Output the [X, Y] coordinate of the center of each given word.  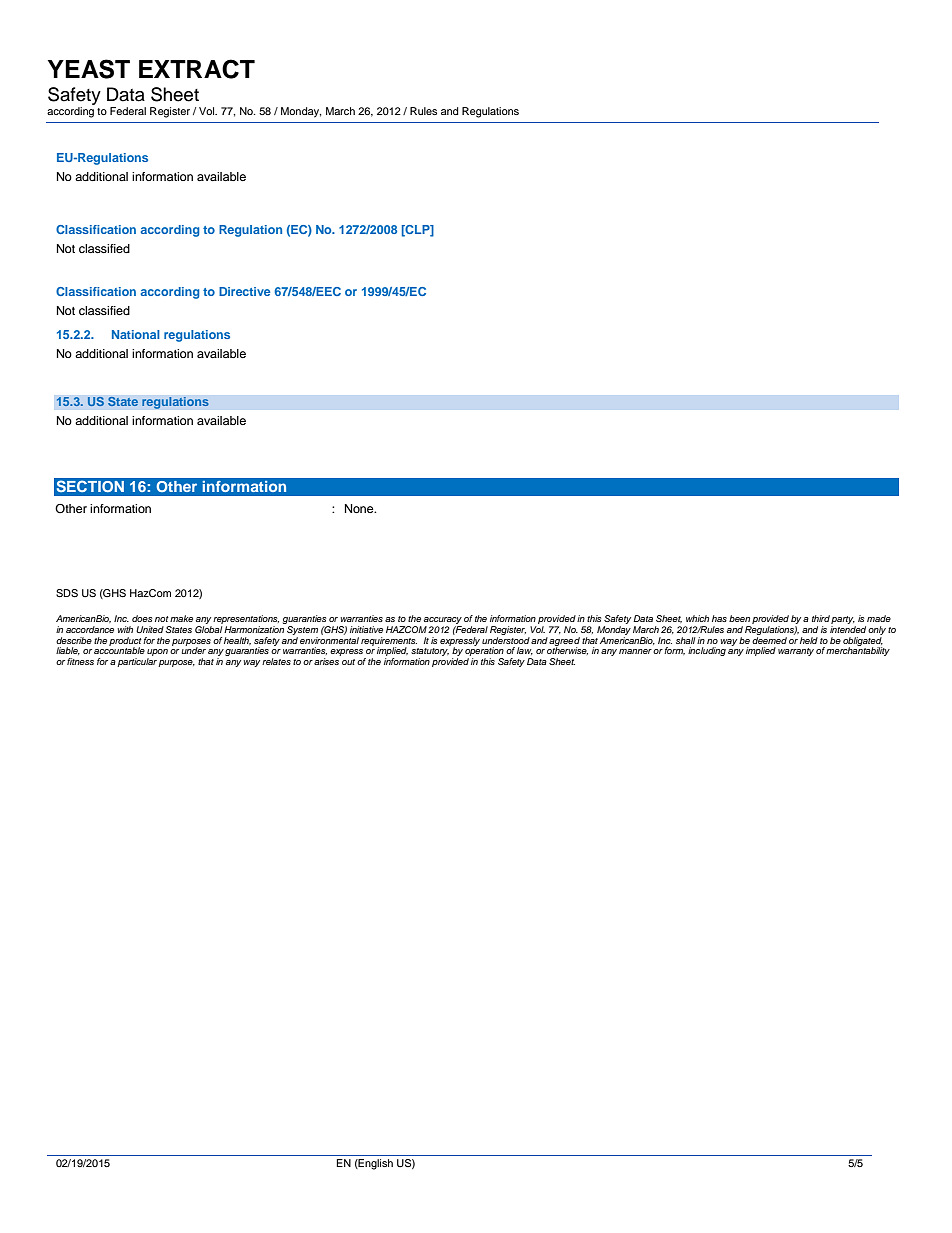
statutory [430, 653]
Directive [244, 291]
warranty [796, 652]
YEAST [89, 69]
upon [157, 654]
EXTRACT [197, 69]
